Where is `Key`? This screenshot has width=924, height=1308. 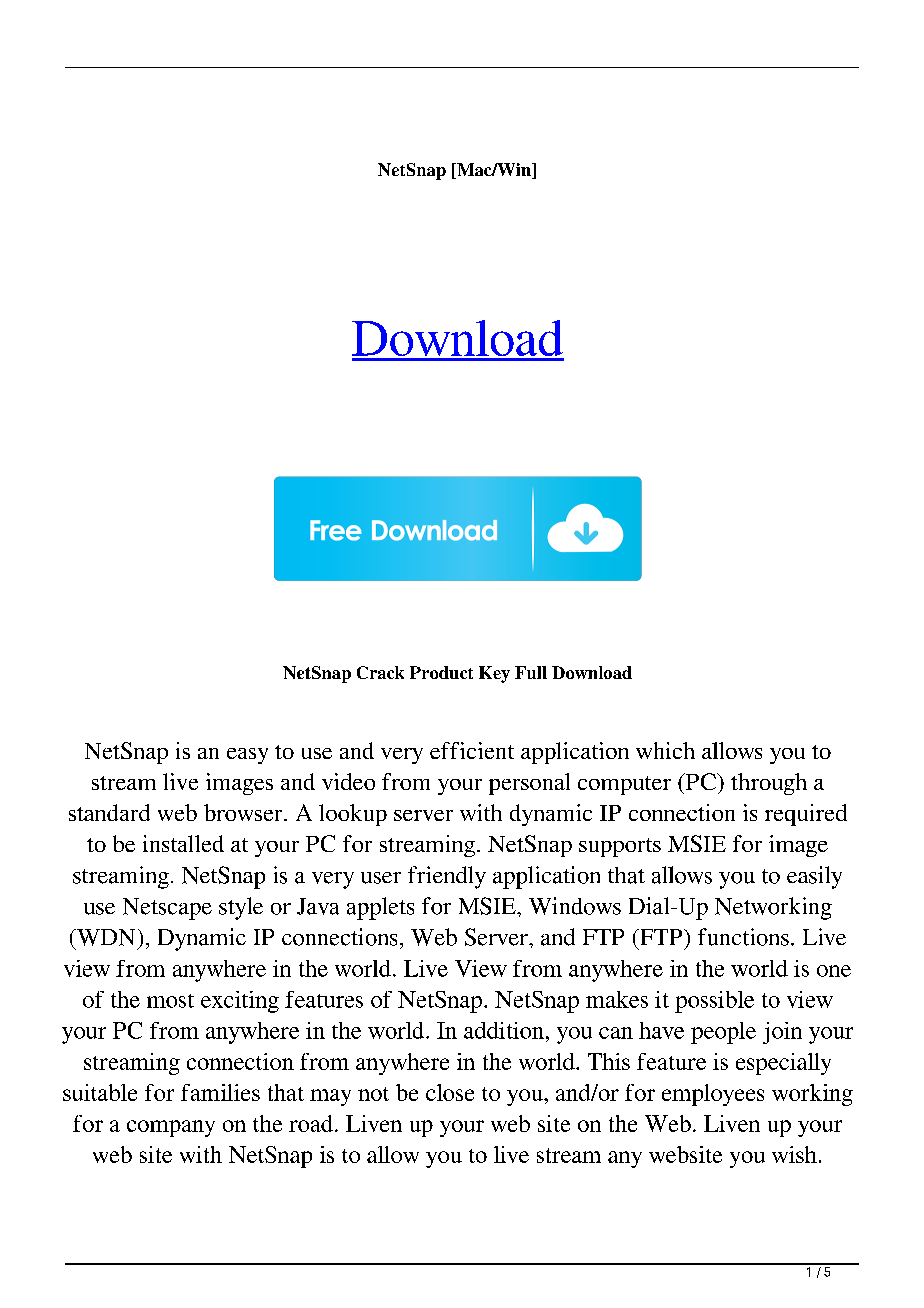 Key is located at coordinates (494, 674).
